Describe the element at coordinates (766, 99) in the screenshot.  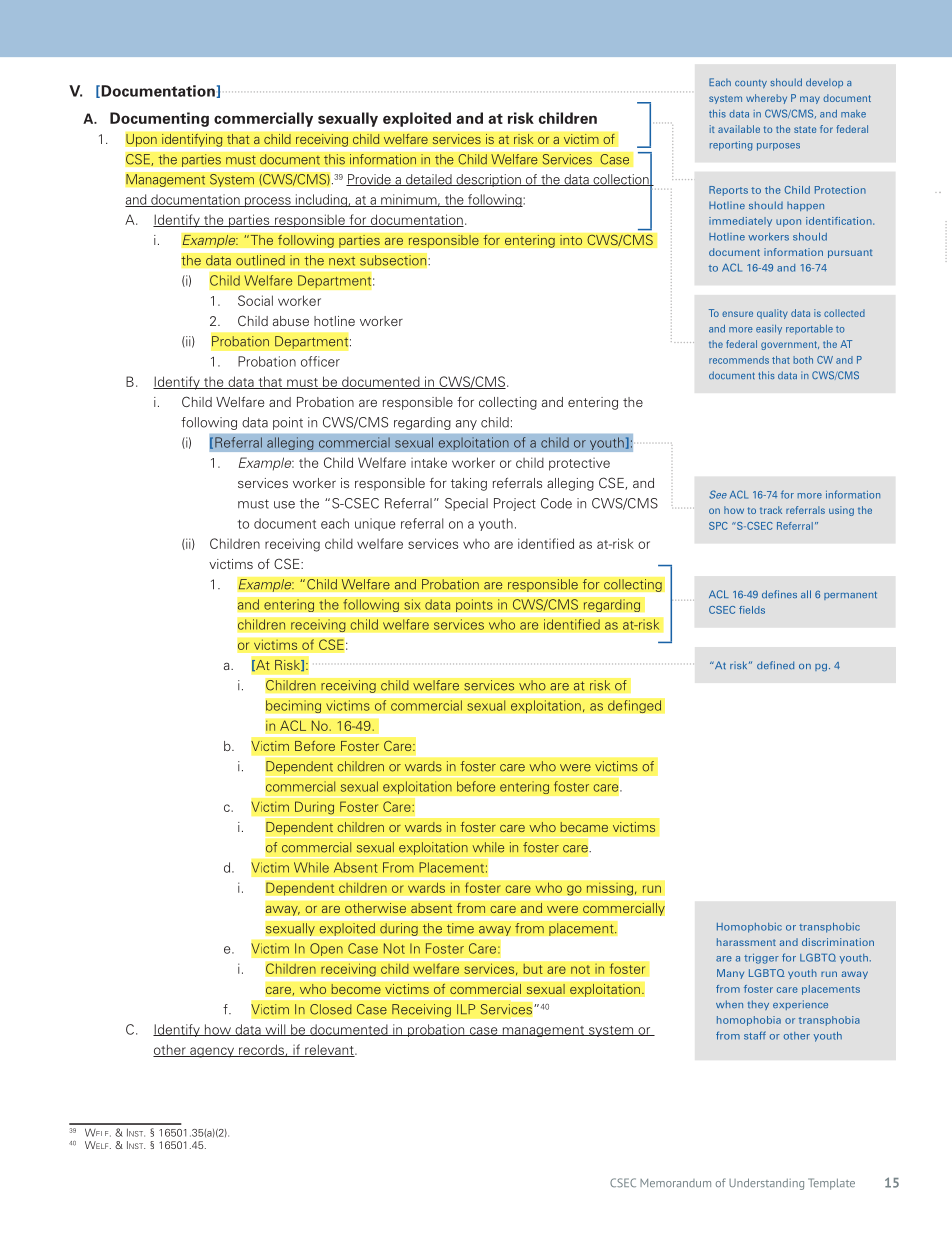
I see `whereby` at that location.
